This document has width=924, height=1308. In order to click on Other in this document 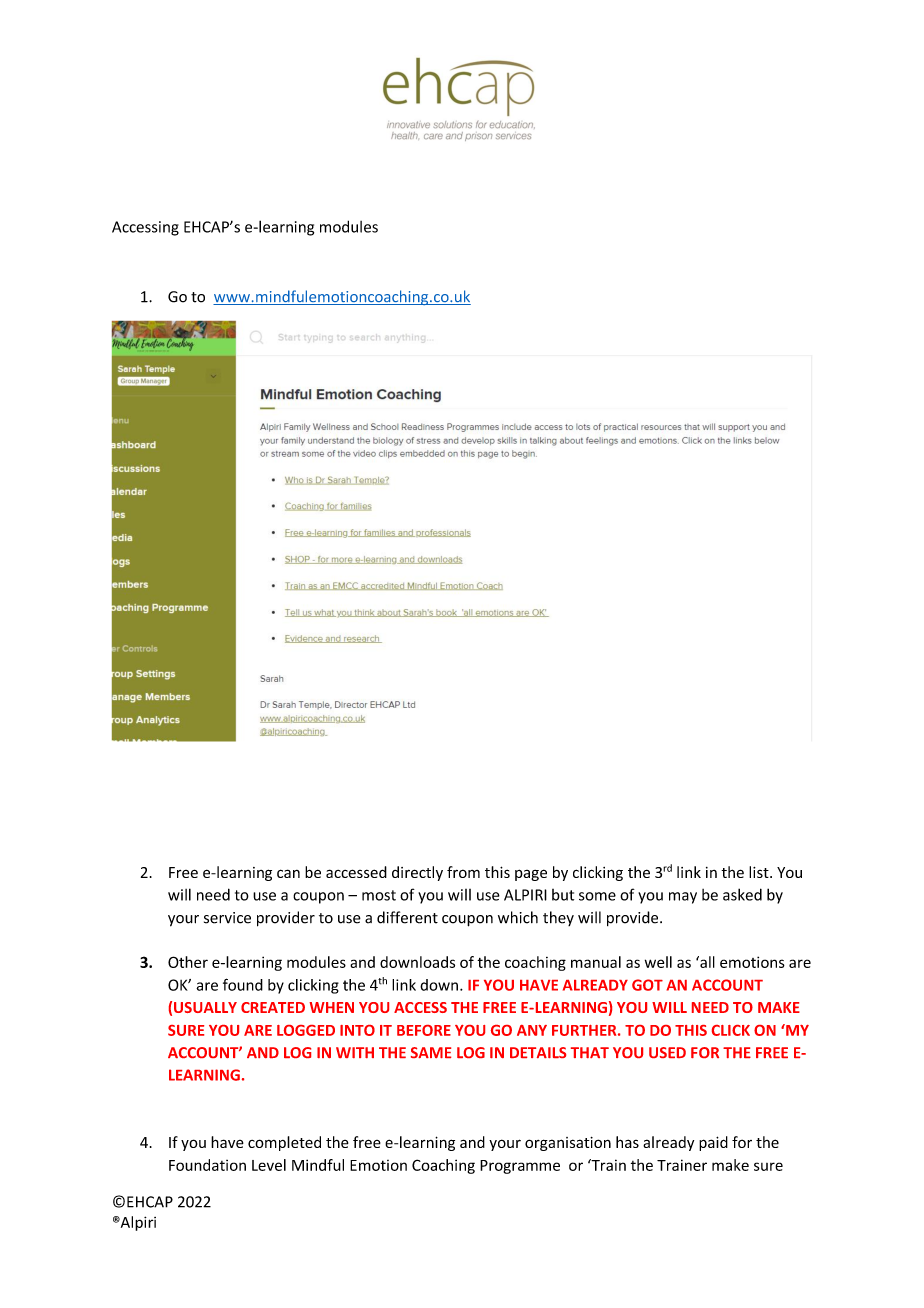, I will do `click(188, 962)`.
